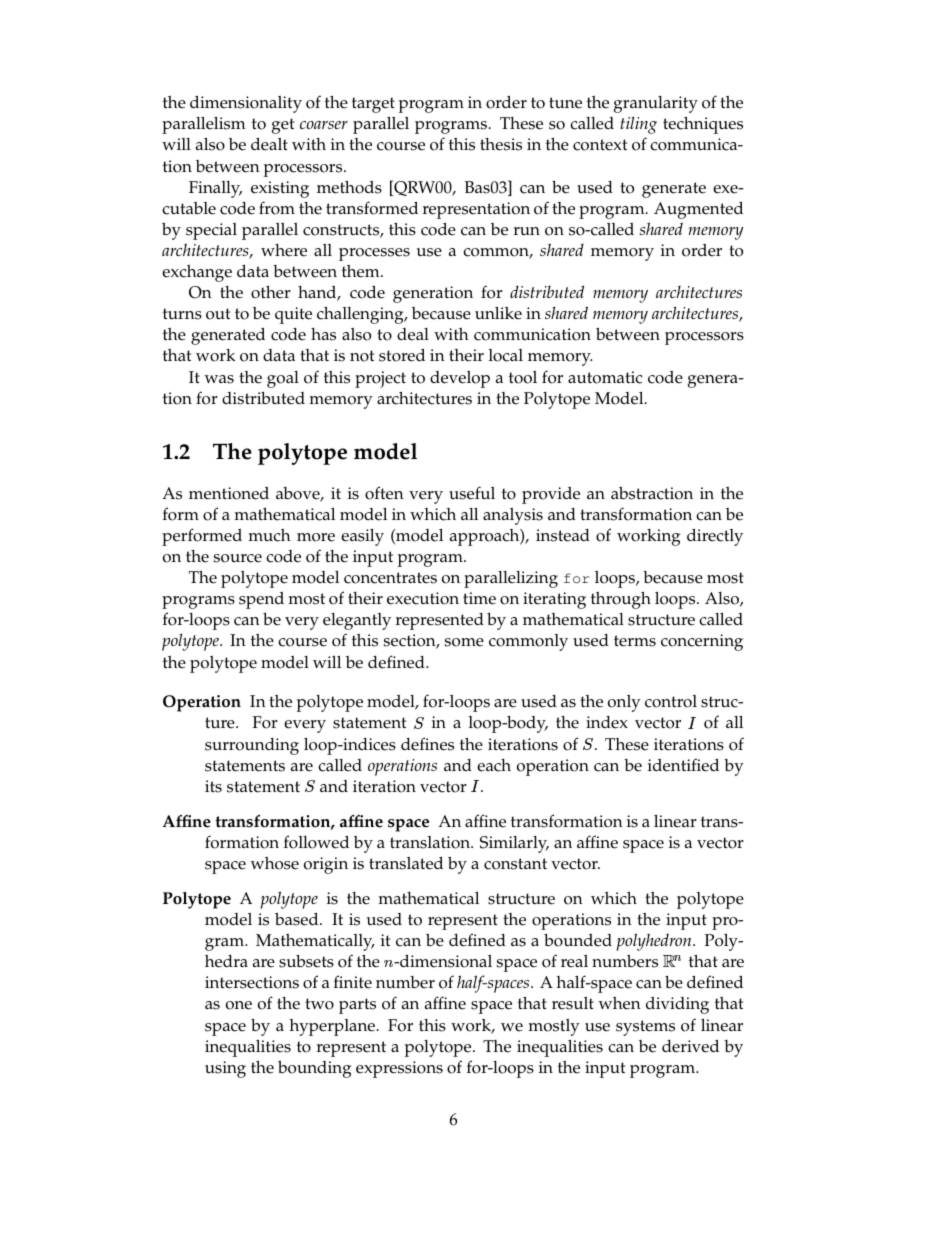 This screenshot has width=952, height=1233. Describe the element at coordinates (213, 786) in the screenshot. I see `its` at that location.
